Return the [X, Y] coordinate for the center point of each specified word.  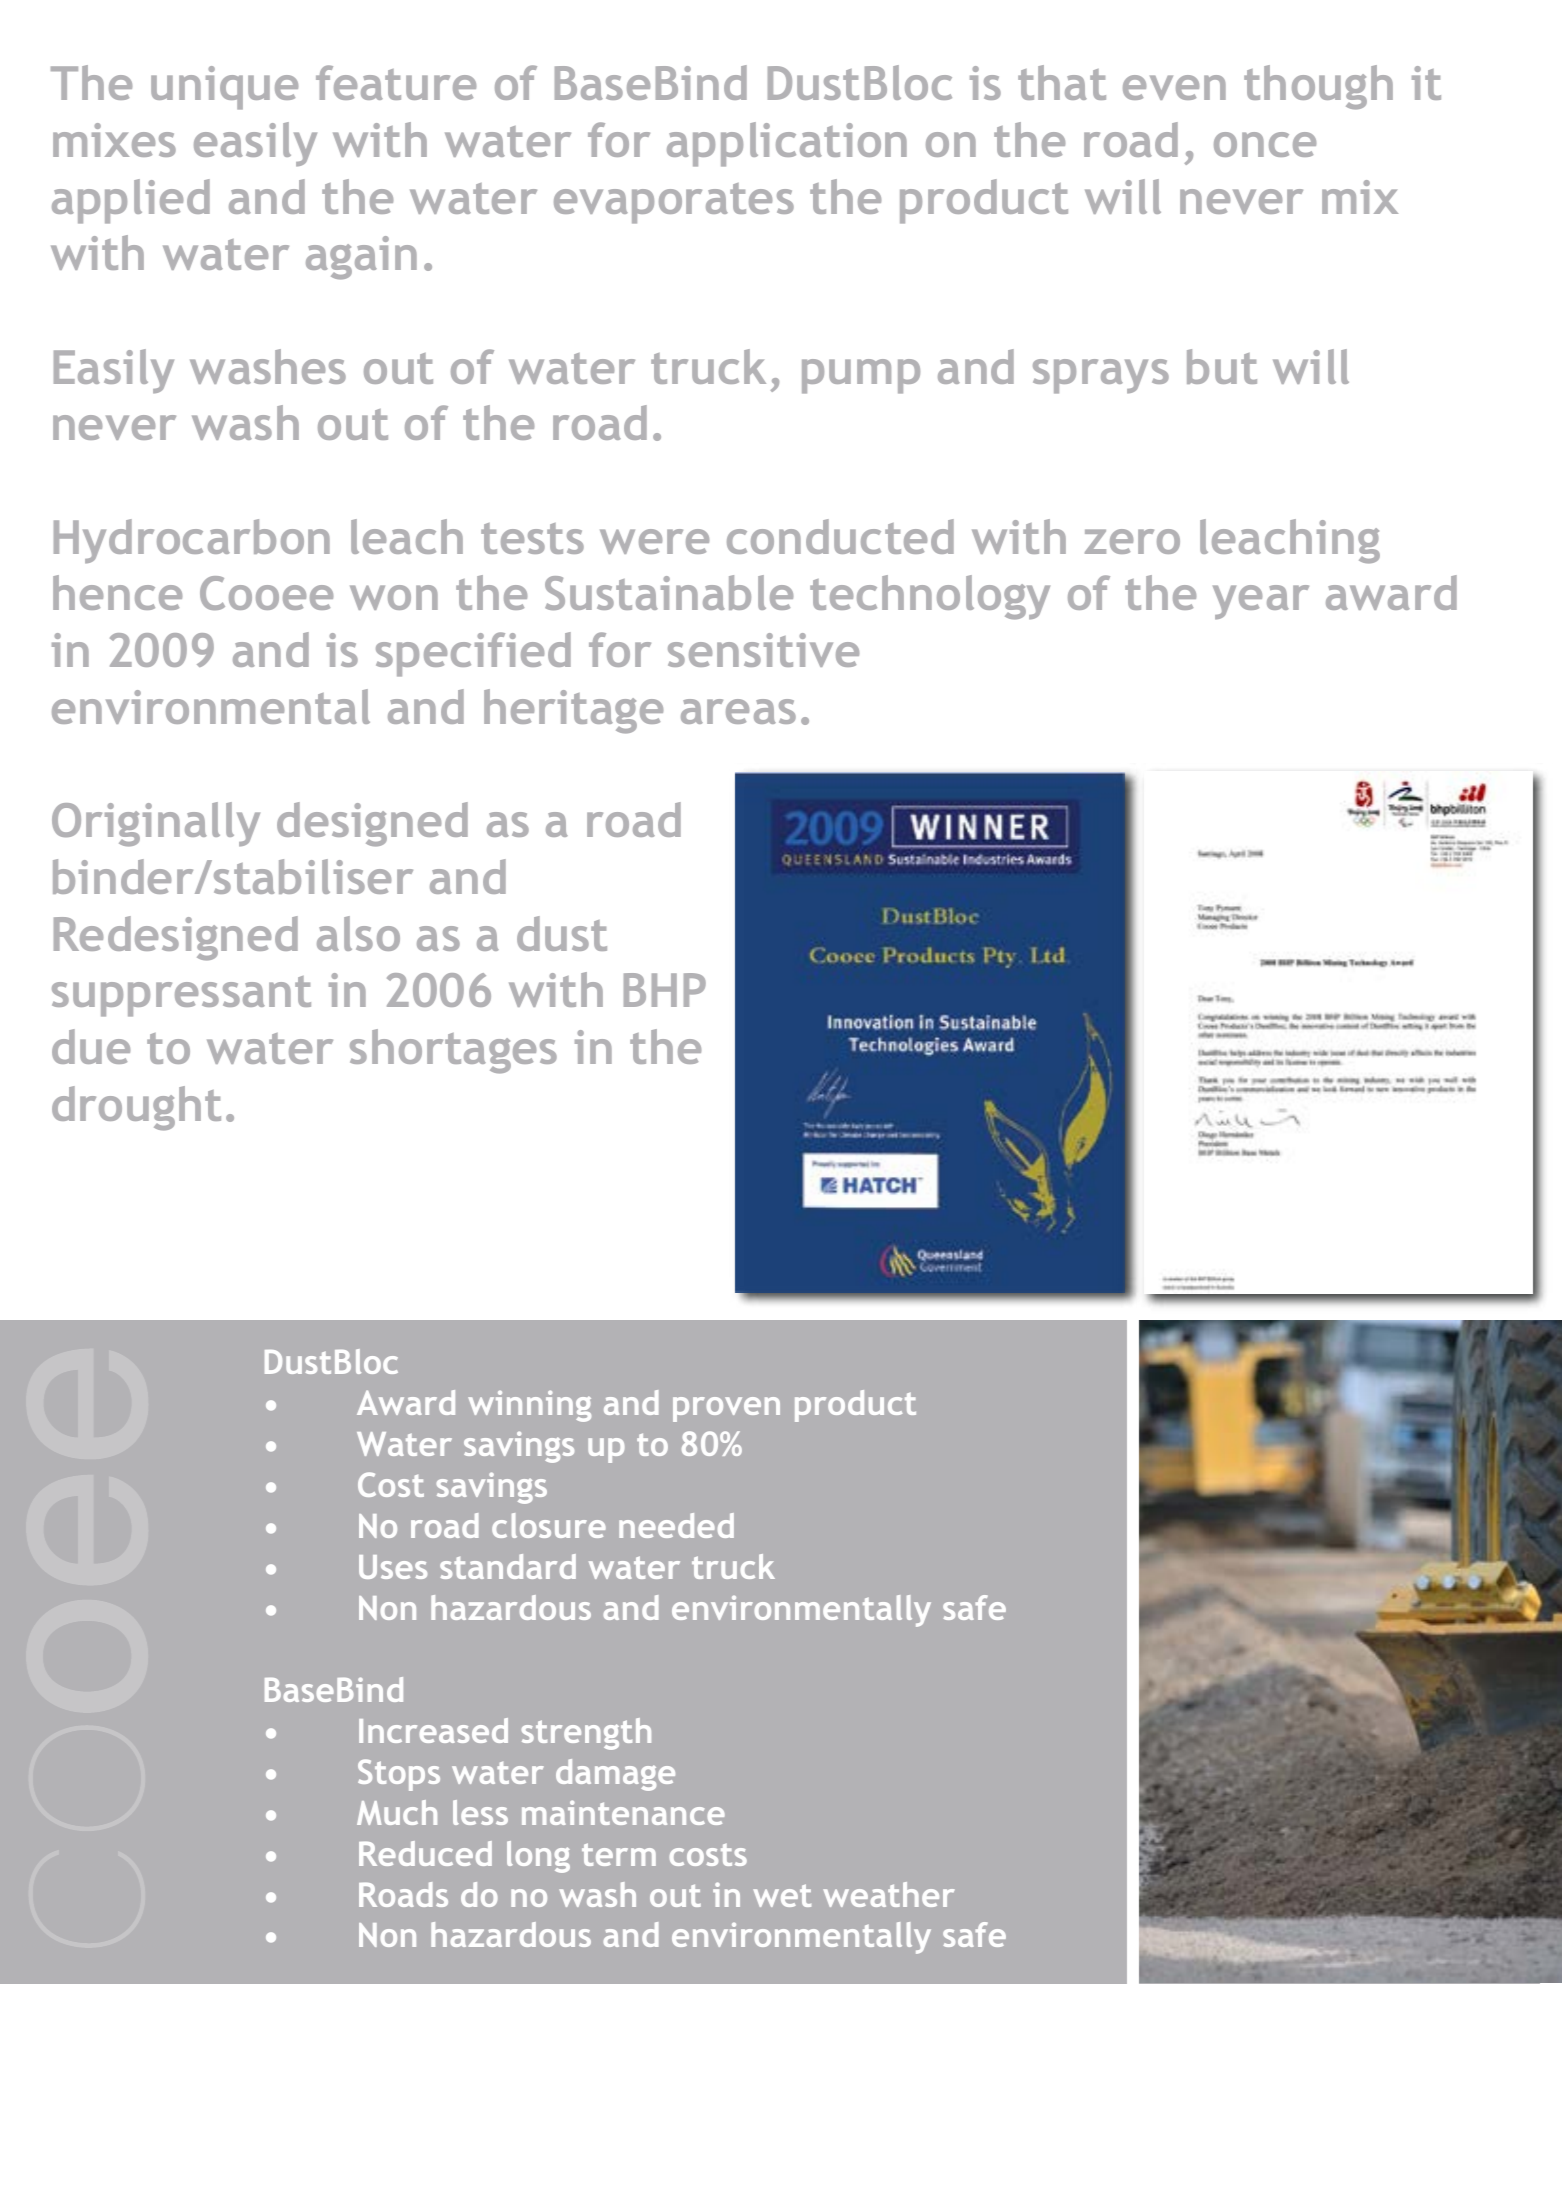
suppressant [181, 996]
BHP [665, 990]
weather [889, 1894]
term [619, 1854]
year [1261, 602]
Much [397, 1812]
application [787, 144]
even [1174, 87]
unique [224, 88]
